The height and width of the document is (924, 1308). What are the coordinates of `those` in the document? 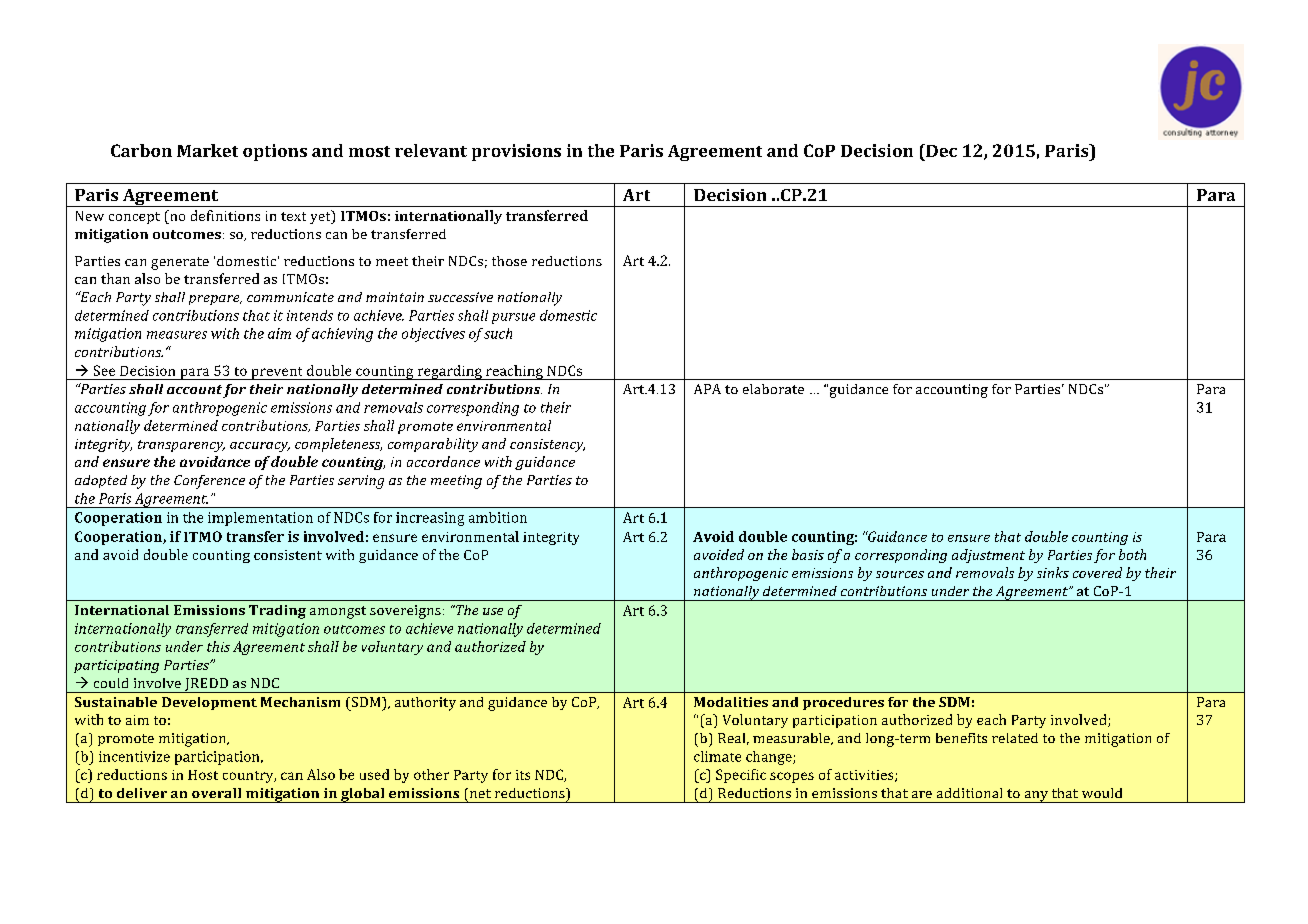 It's located at (509, 261).
